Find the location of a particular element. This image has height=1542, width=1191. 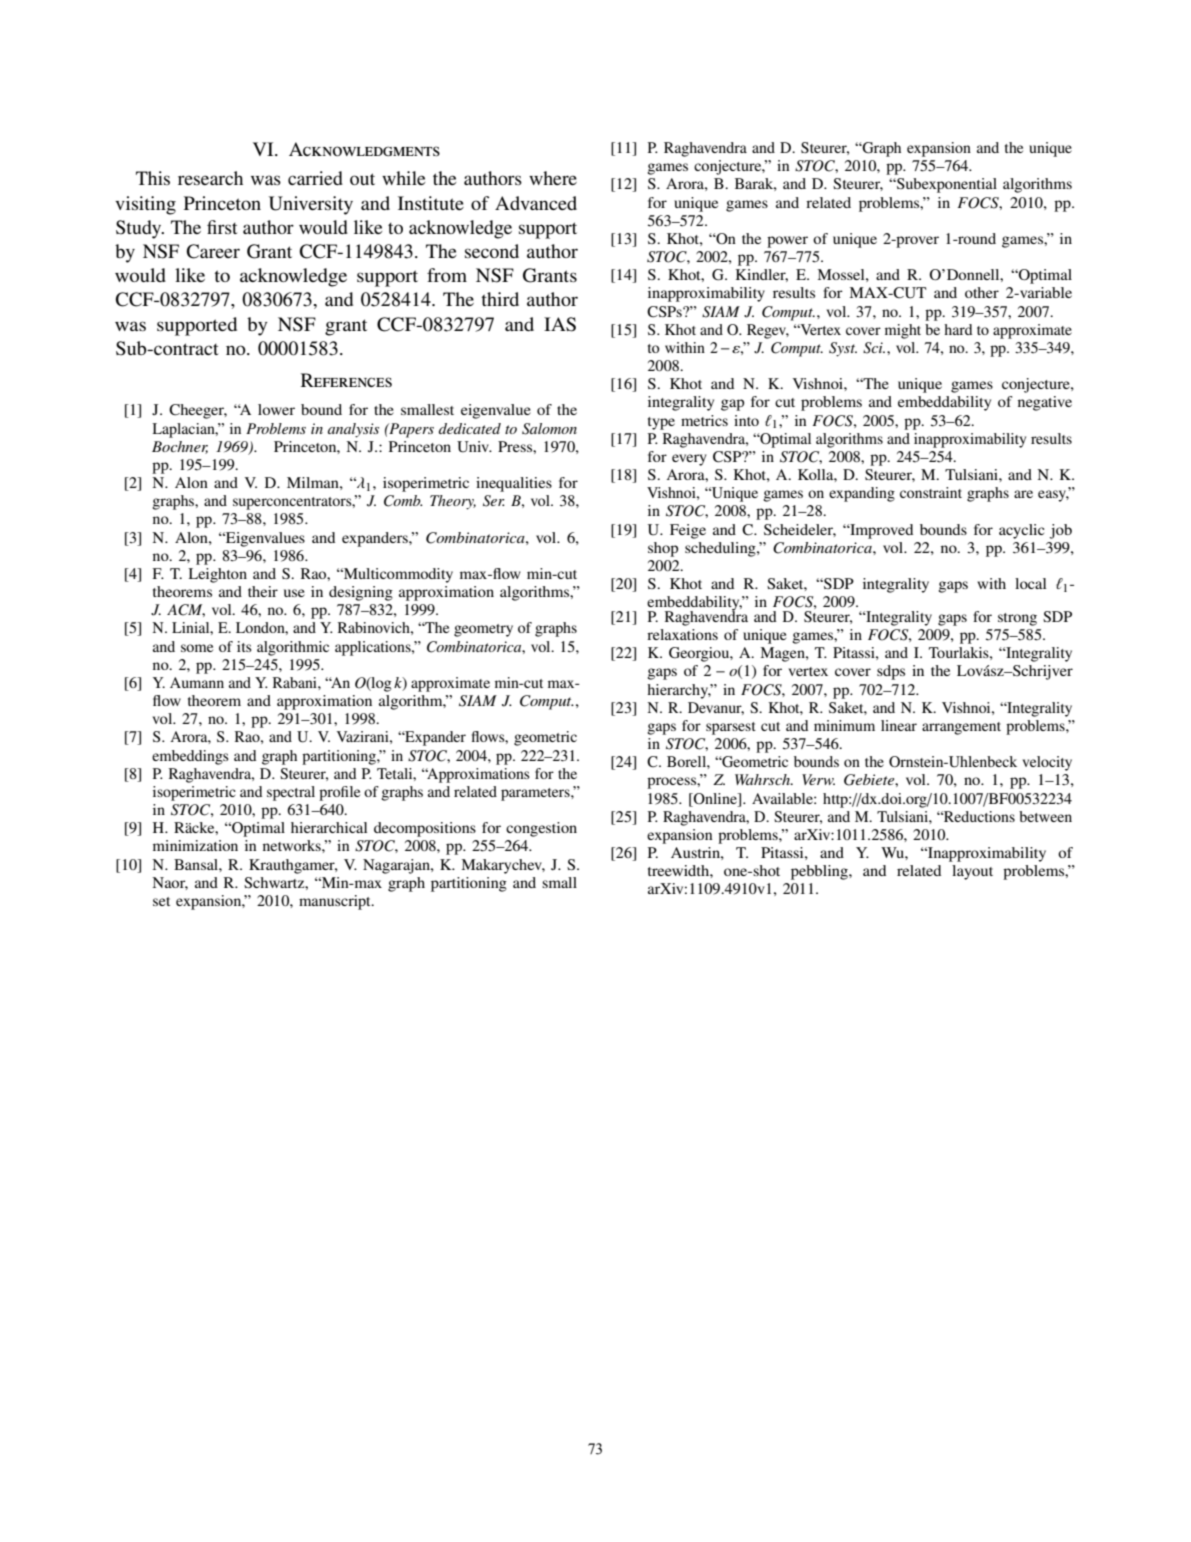

where is located at coordinates (553, 178).
